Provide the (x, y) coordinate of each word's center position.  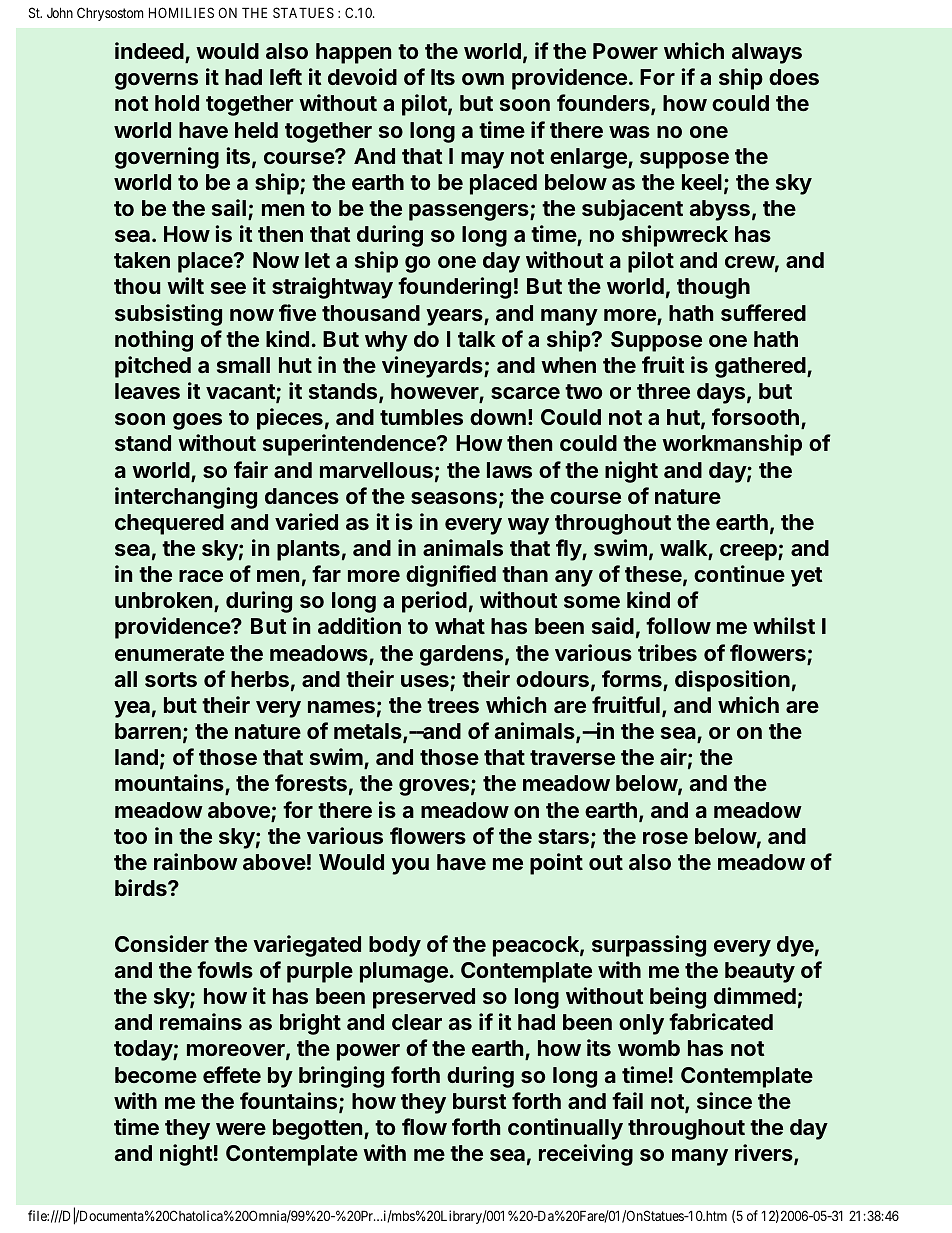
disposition (732, 681)
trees (453, 705)
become (156, 1075)
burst (480, 1101)
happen (353, 53)
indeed (150, 52)
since (724, 1100)
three (663, 391)
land (136, 757)
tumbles (421, 417)
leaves (147, 391)
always (767, 53)
